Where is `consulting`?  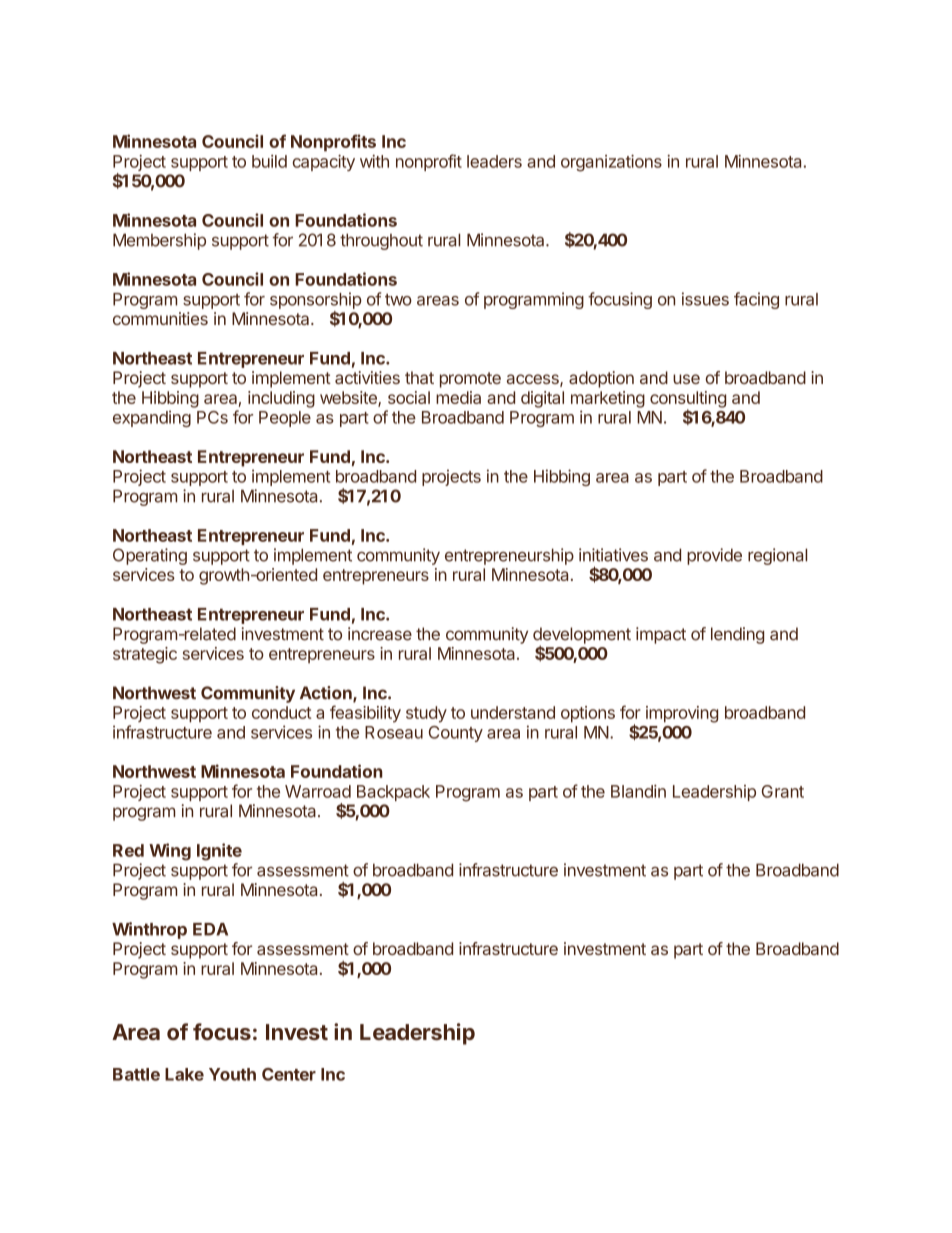
consulting is located at coordinates (688, 400).
